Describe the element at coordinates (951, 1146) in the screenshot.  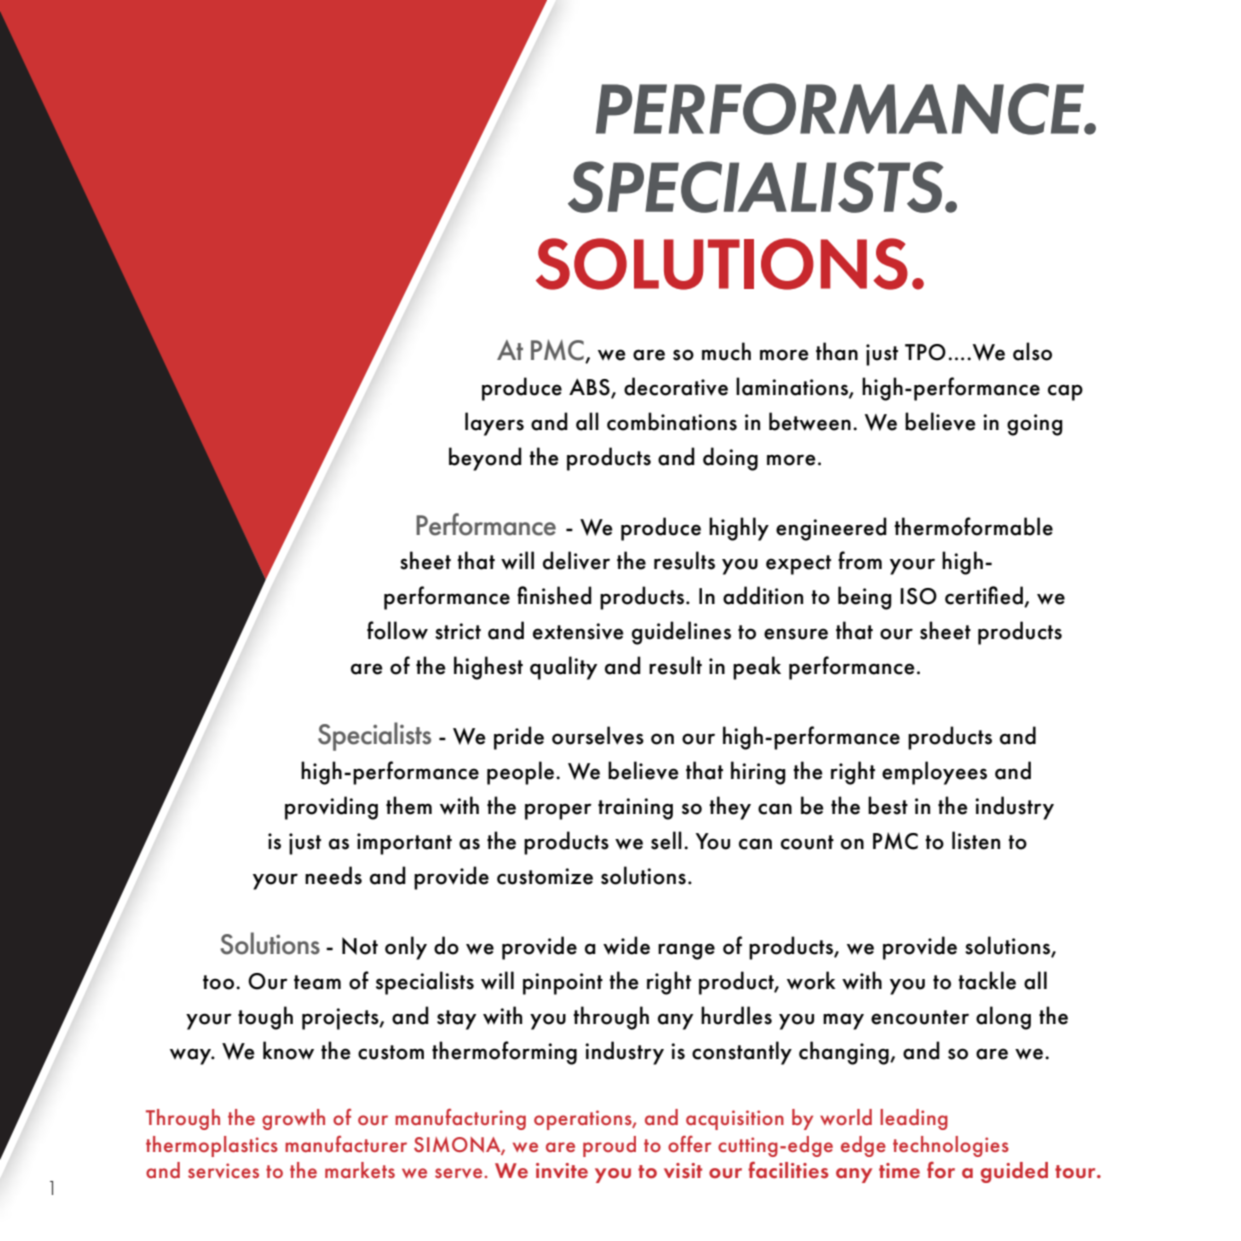
I see `technologies` at that location.
